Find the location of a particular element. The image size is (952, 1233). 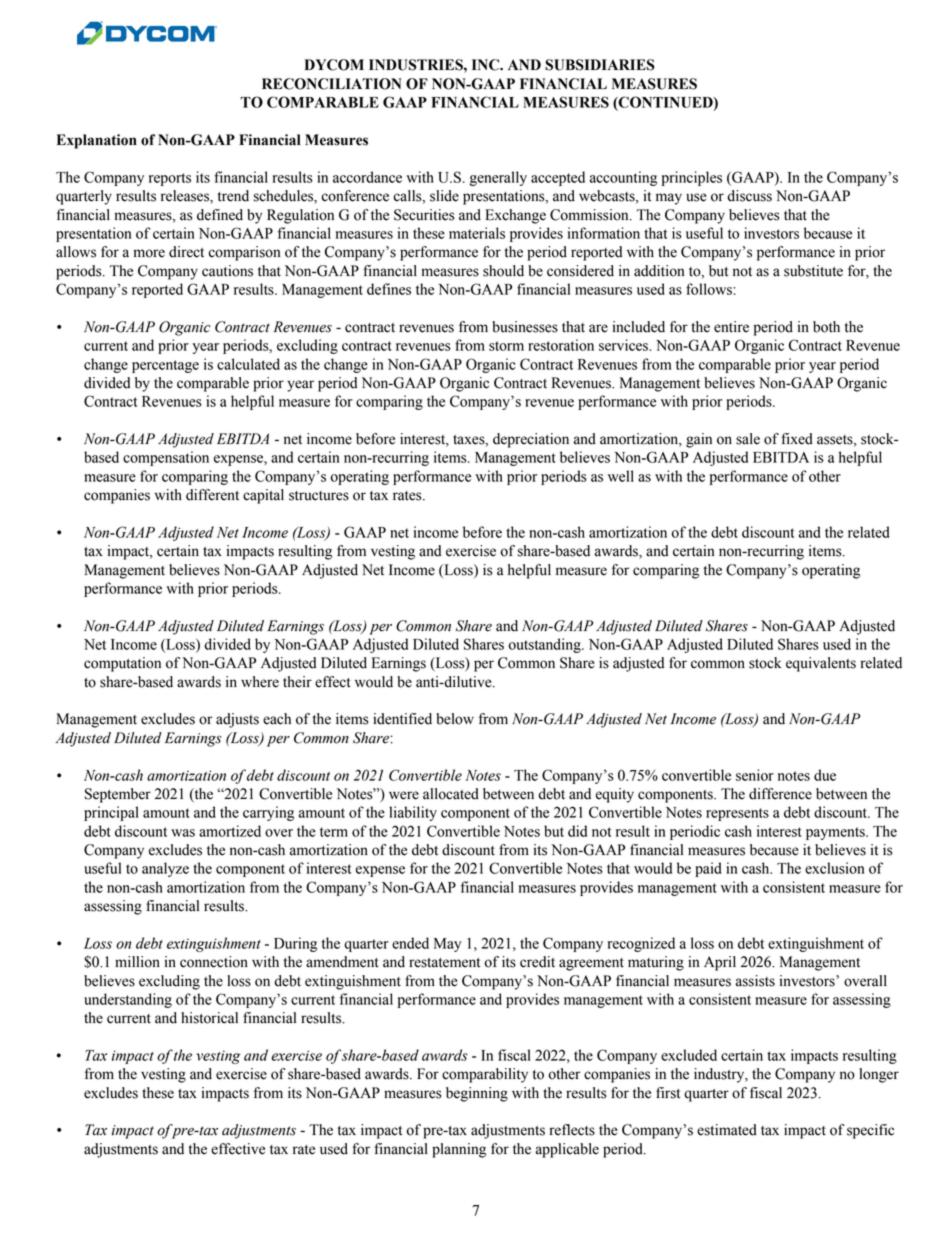

generally is located at coordinates (498, 178).
